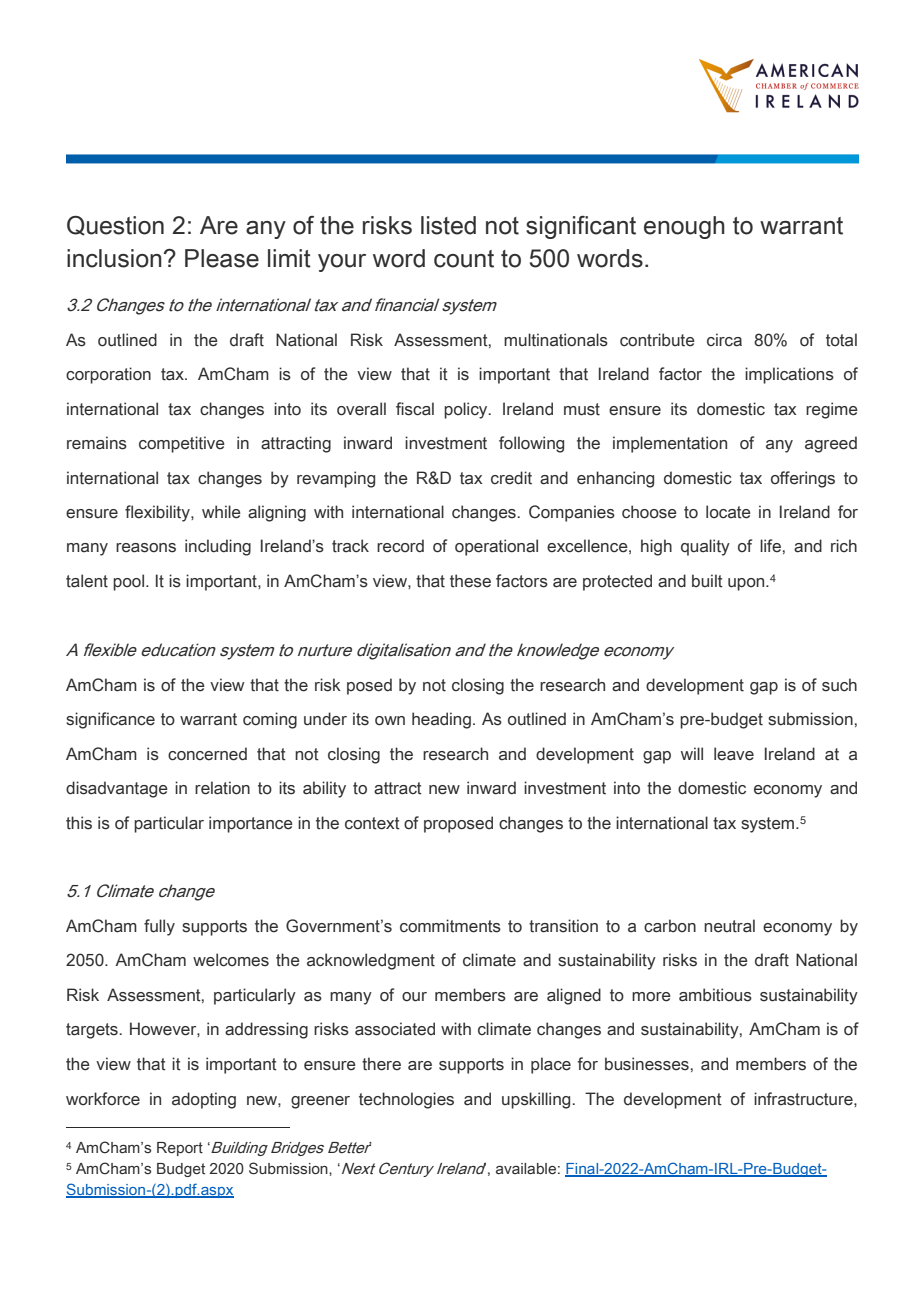 The image size is (924, 1309). What do you see at coordinates (222, 258) in the image?
I see `Please` at bounding box center [222, 258].
